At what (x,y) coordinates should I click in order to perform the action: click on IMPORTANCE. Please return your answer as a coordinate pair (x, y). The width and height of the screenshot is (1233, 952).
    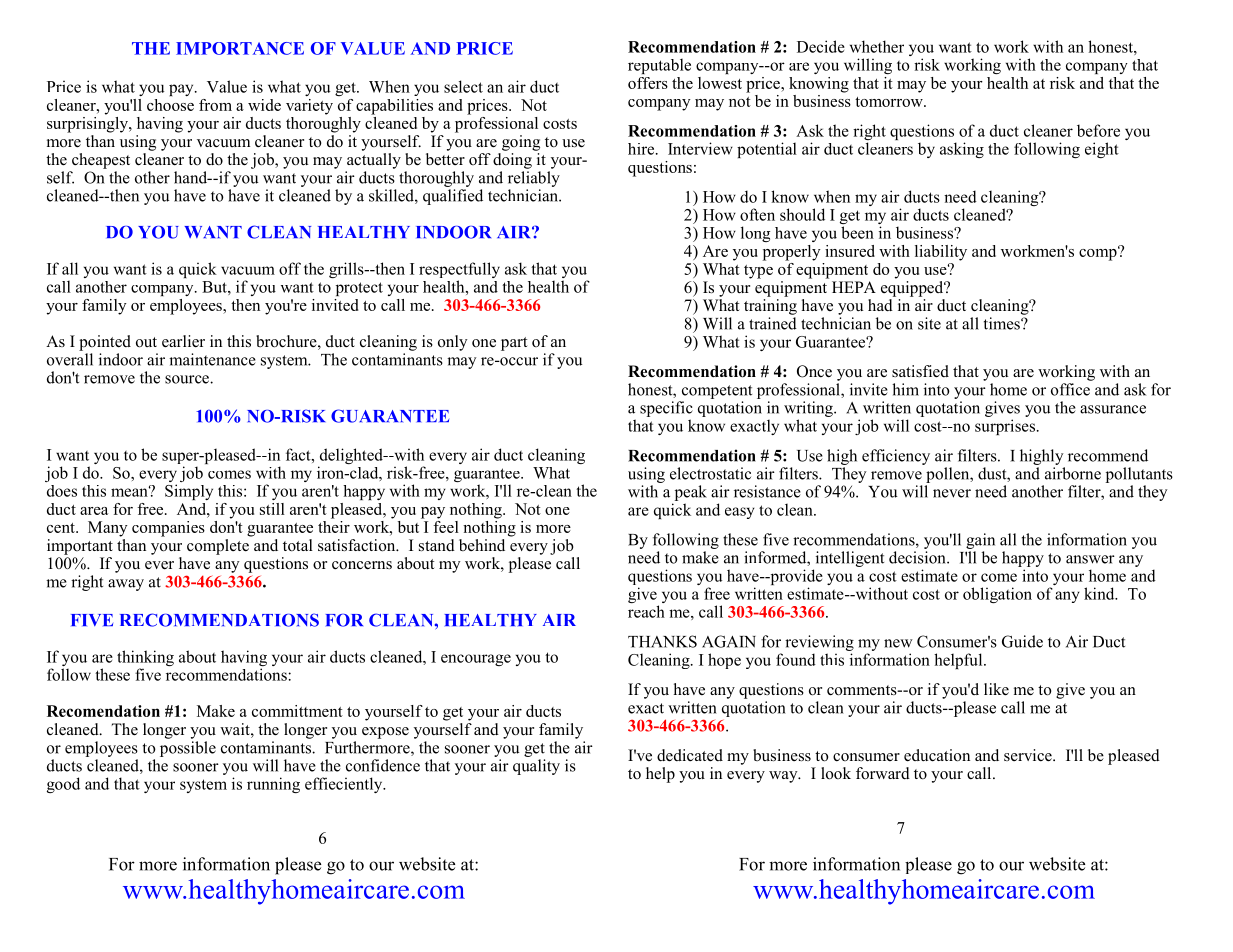
    Looking at the image, I should click on (240, 48).
